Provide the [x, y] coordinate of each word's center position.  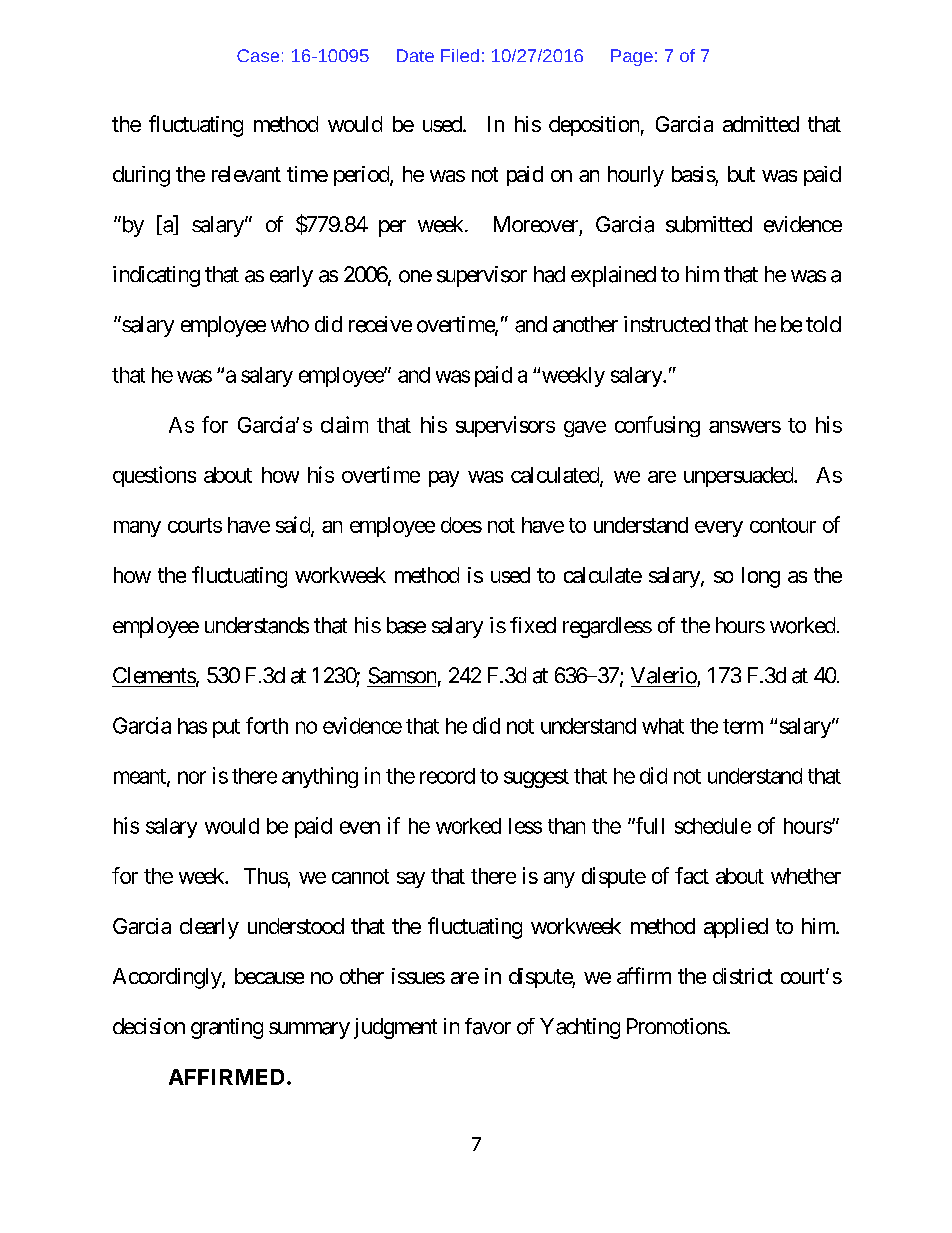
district [743, 976]
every [719, 529]
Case [258, 55]
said [294, 525]
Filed [460, 55]
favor [488, 1026]
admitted [761, 124]
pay [444, 479]
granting [227, 1028]
